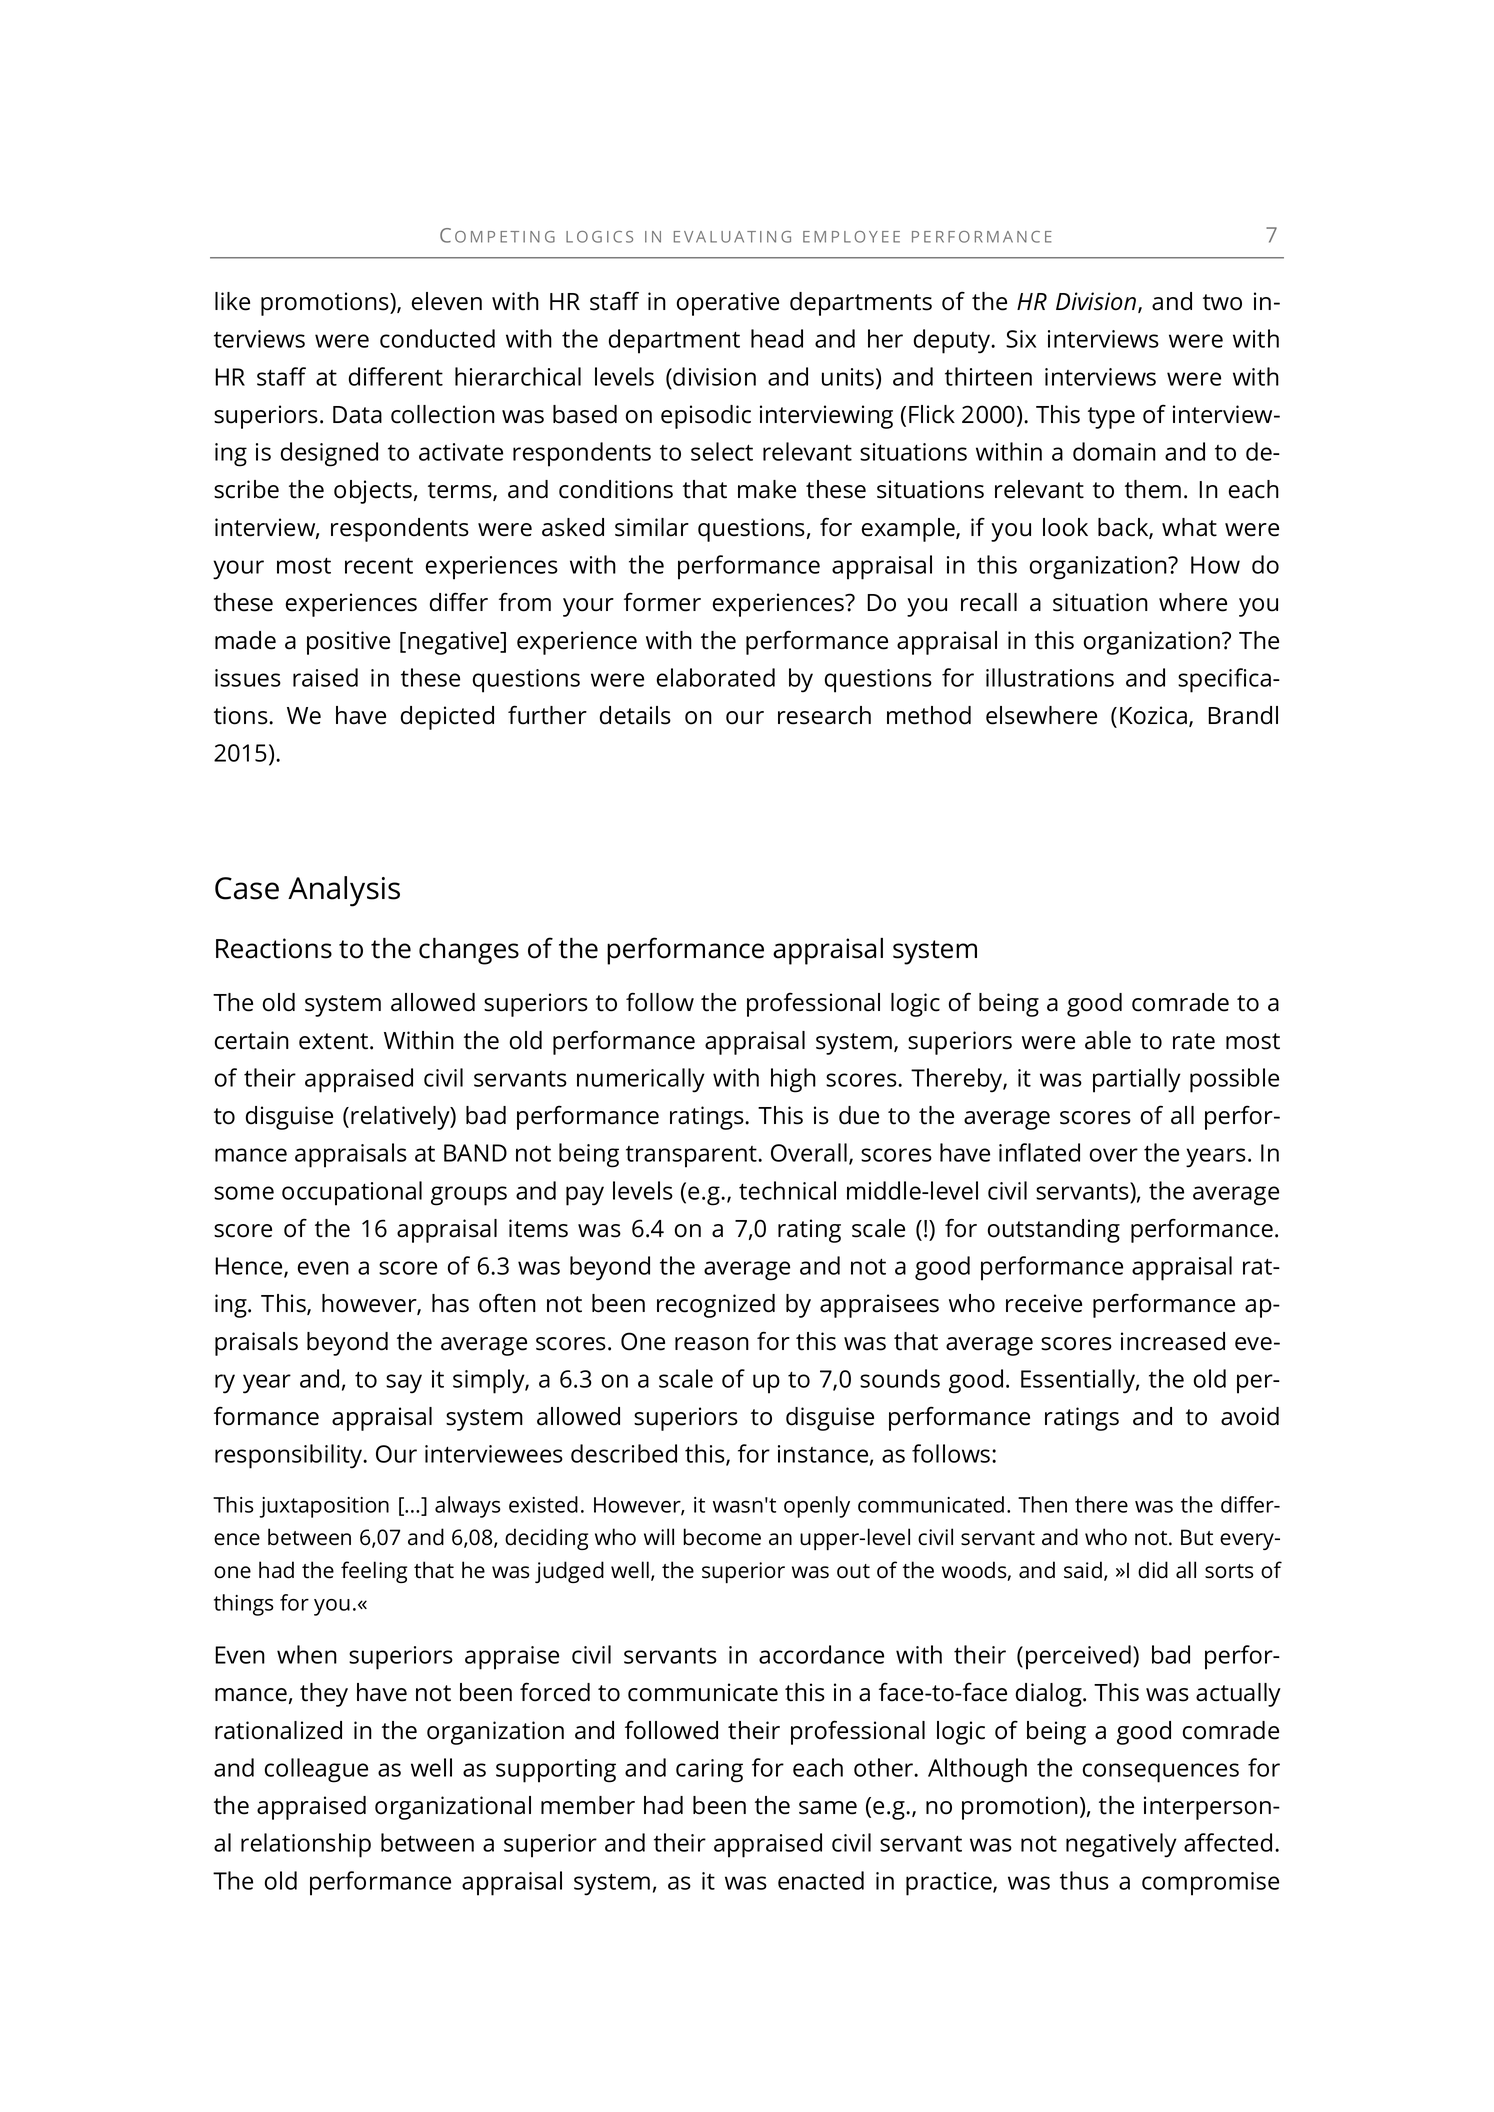 The height and width of the image is (2112, 1494). I want to click on colleague, so click(316, 1770).
